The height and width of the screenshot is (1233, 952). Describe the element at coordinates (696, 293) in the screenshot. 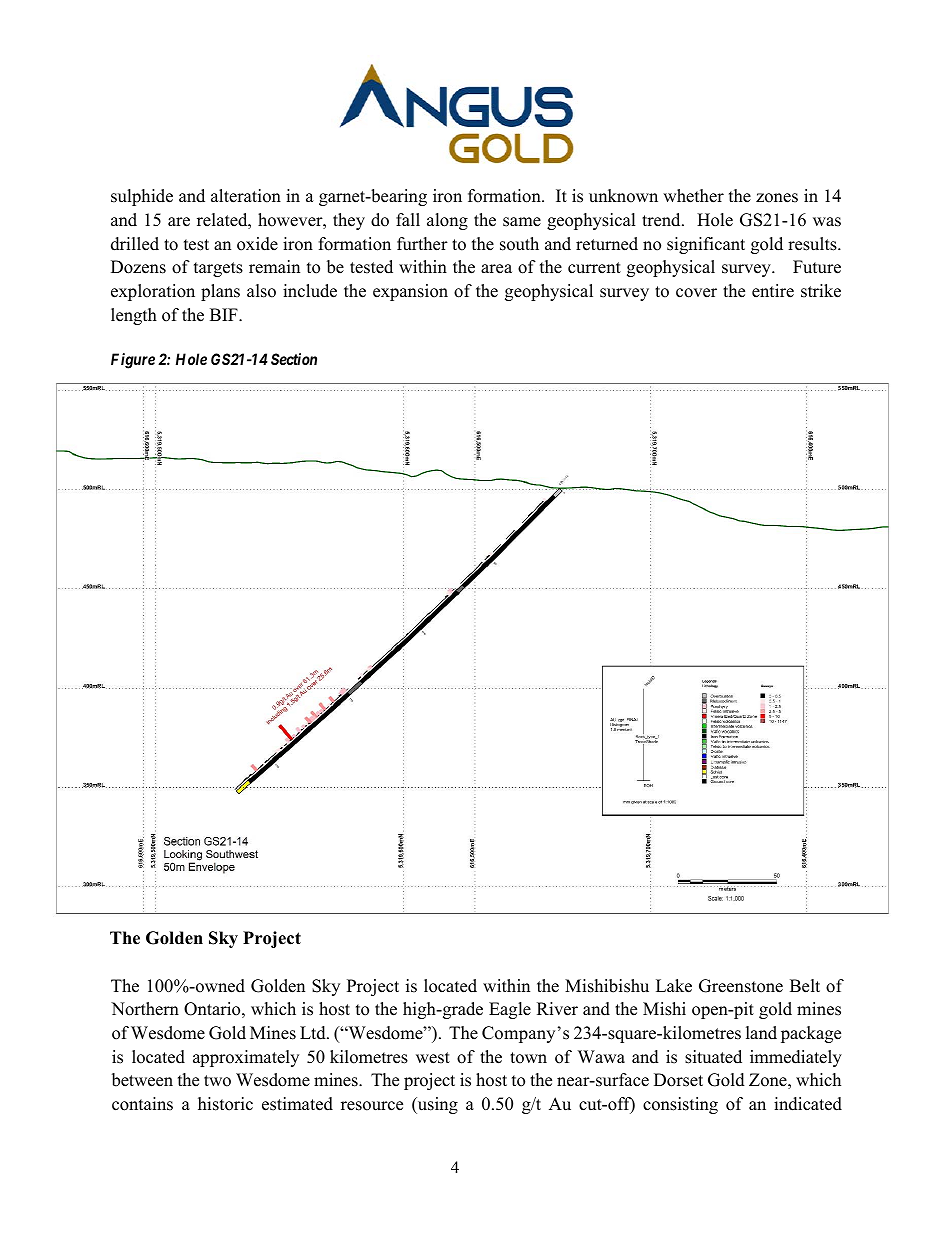

I see `cover` at that location.
